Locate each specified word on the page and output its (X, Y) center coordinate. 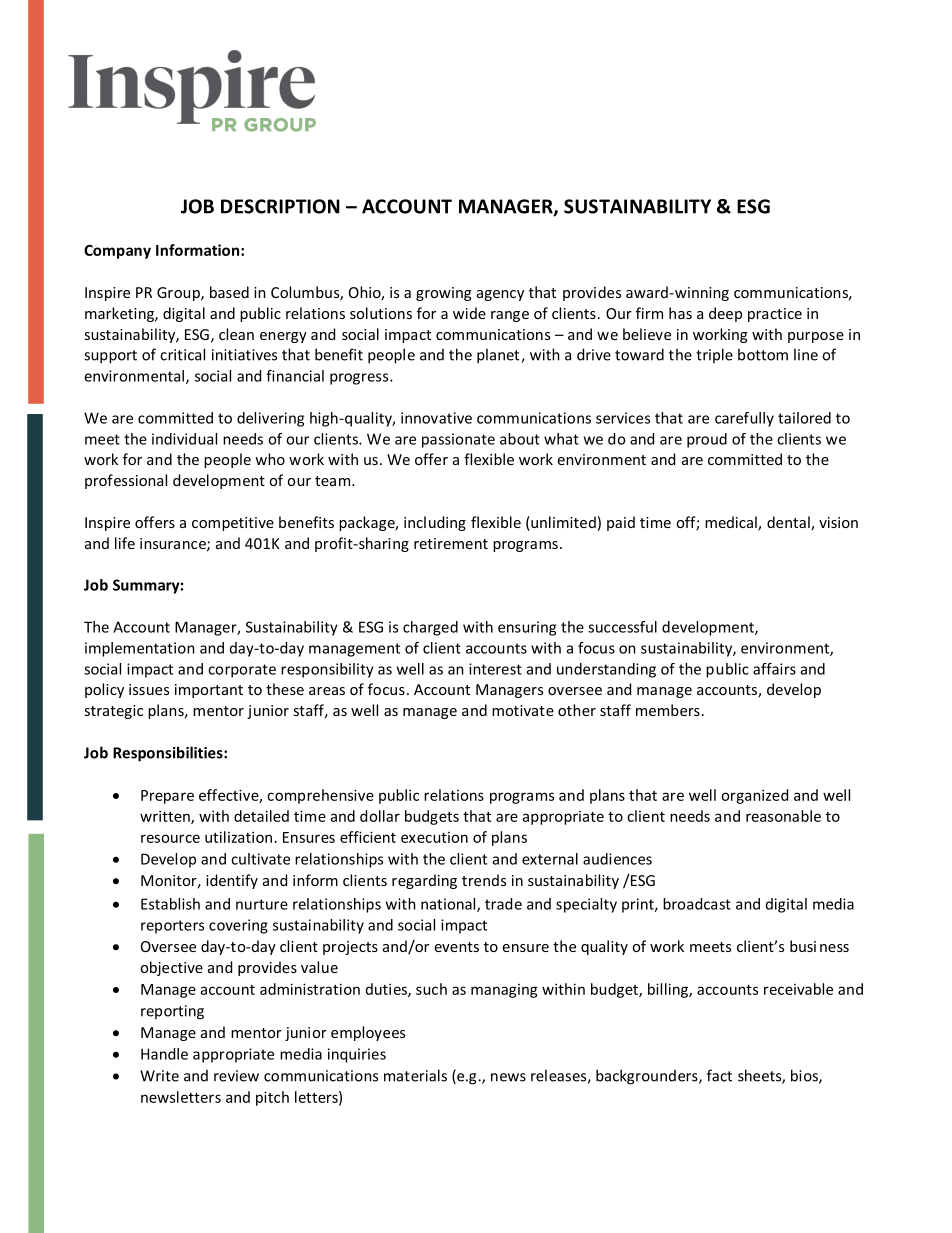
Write (159, 1076)
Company (117, 252)
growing (443, 294)
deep (725, 314)
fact (719, 1075)
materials (415, 1075)
